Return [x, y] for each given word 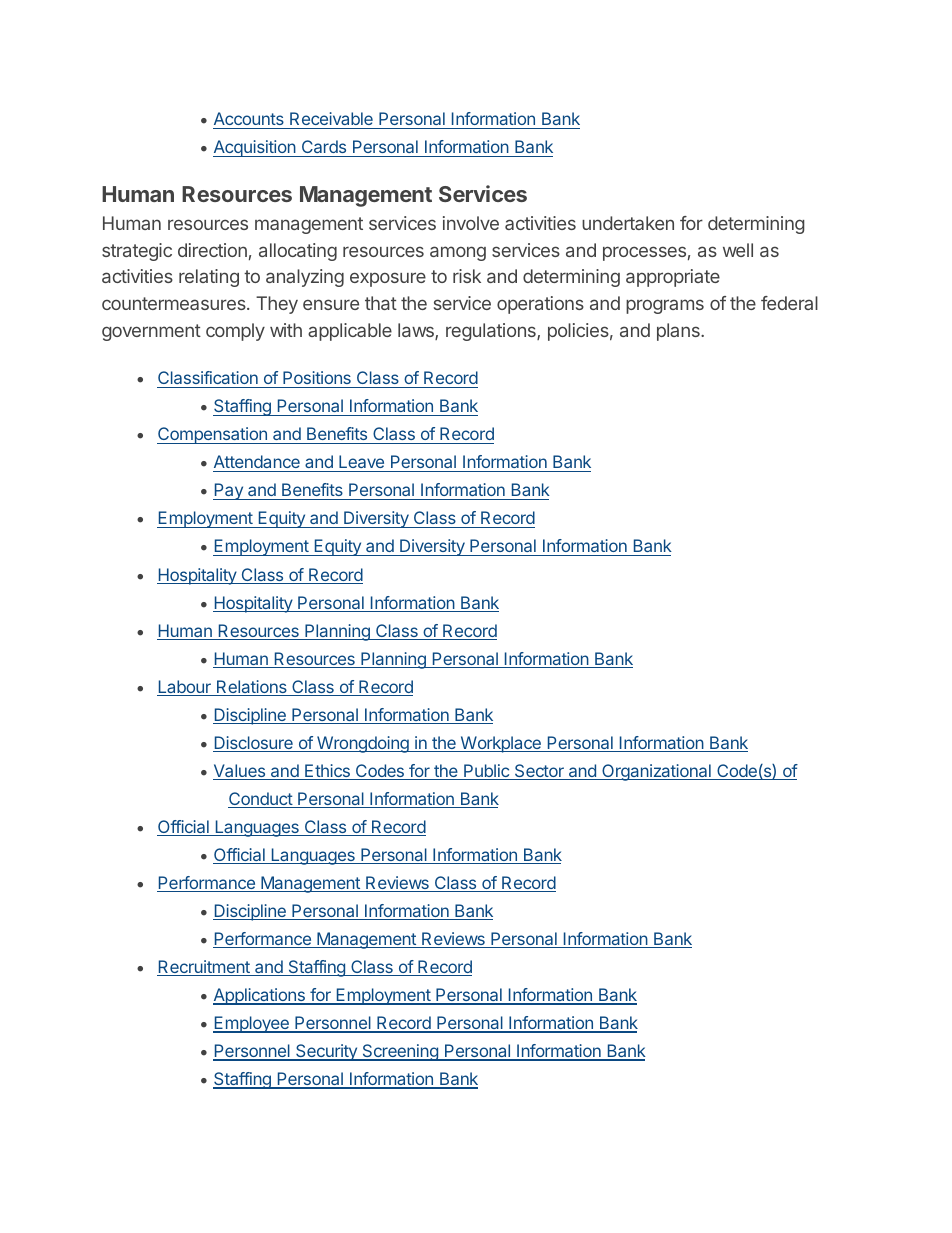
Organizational [656, 772]
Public [486, 772]
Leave [362, 463]
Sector [539, 772]
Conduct [261, 800]
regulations [492, 332]
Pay [229, 491]
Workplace [500, 744]
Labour [185, 688]
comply [235, 332]
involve [471, 223]
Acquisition [255, 148]
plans [679, 332]
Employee [252, 1024]
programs [665, 306]
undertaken [628, 223]
